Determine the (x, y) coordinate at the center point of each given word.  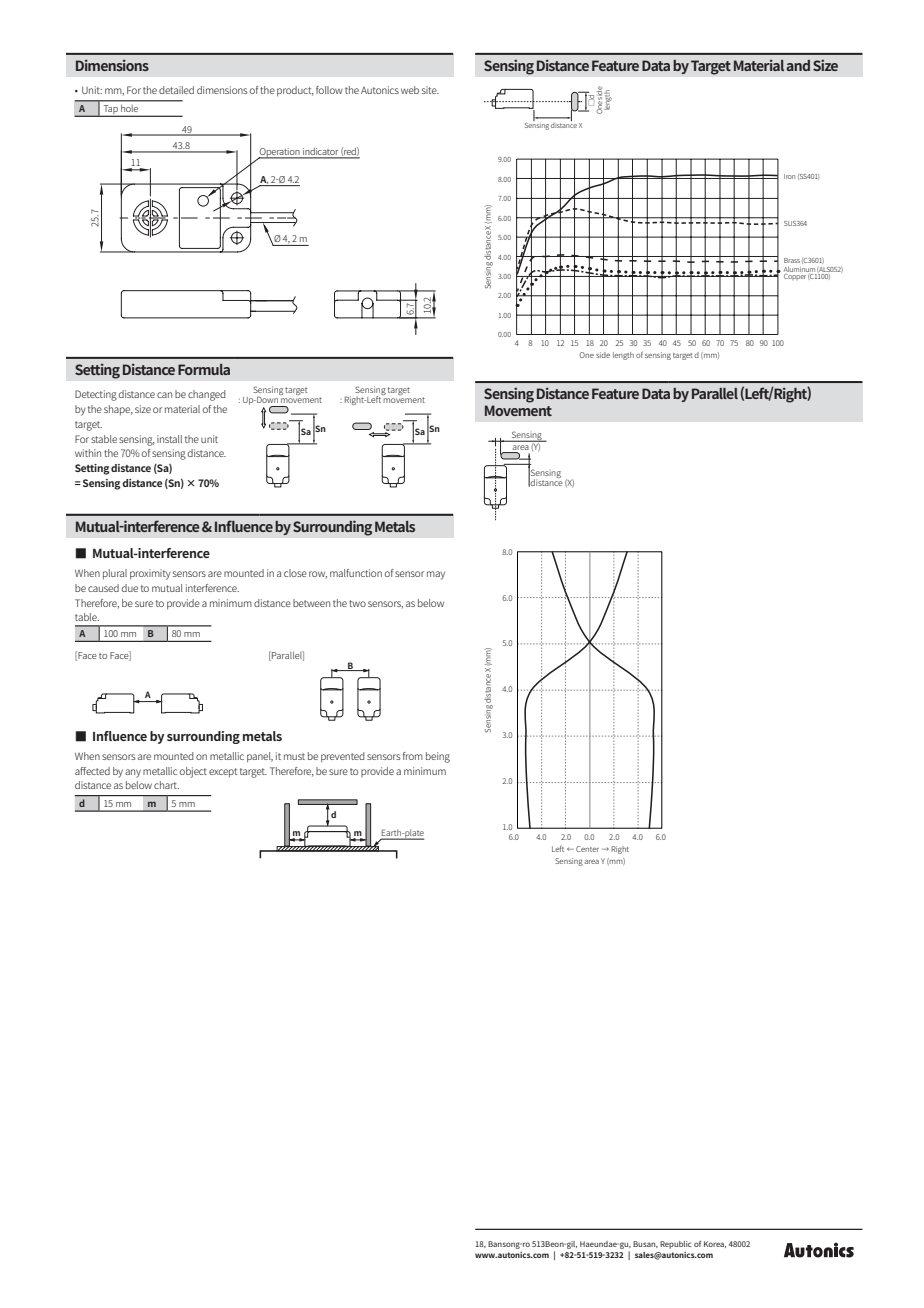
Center (587, 849)
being (438, 757)
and (798, 65)
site (430, 90)
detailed (176, 90)
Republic (676, 1245)
